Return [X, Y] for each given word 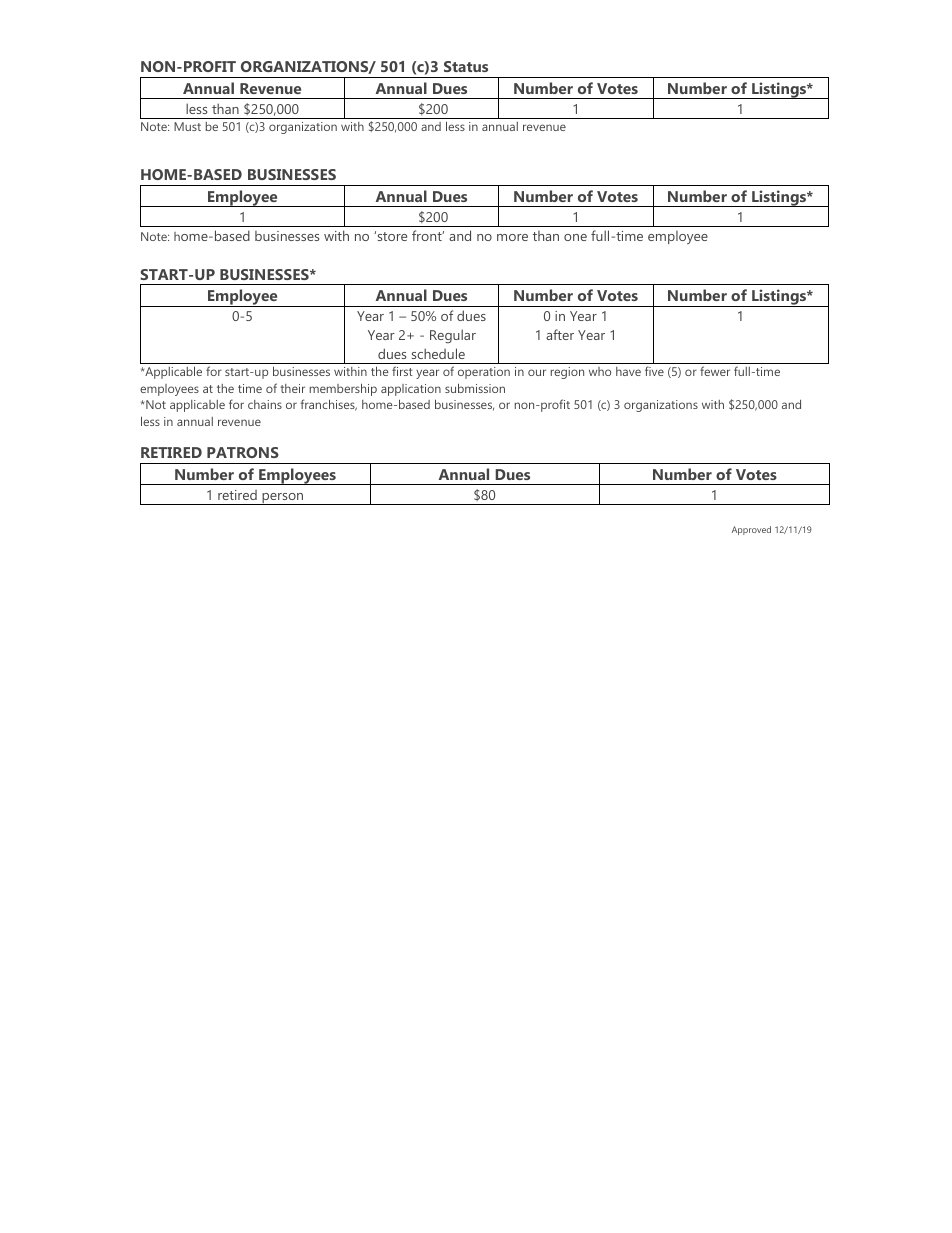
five [654, 371]
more [512, 237]
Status [466, 66]
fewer [715, 371]
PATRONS [243, 452]
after [560, 334]
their [292, 388]
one [575, 237]
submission [475, 388]
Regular [453, 336]
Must [187, 126]
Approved [751, 530]
